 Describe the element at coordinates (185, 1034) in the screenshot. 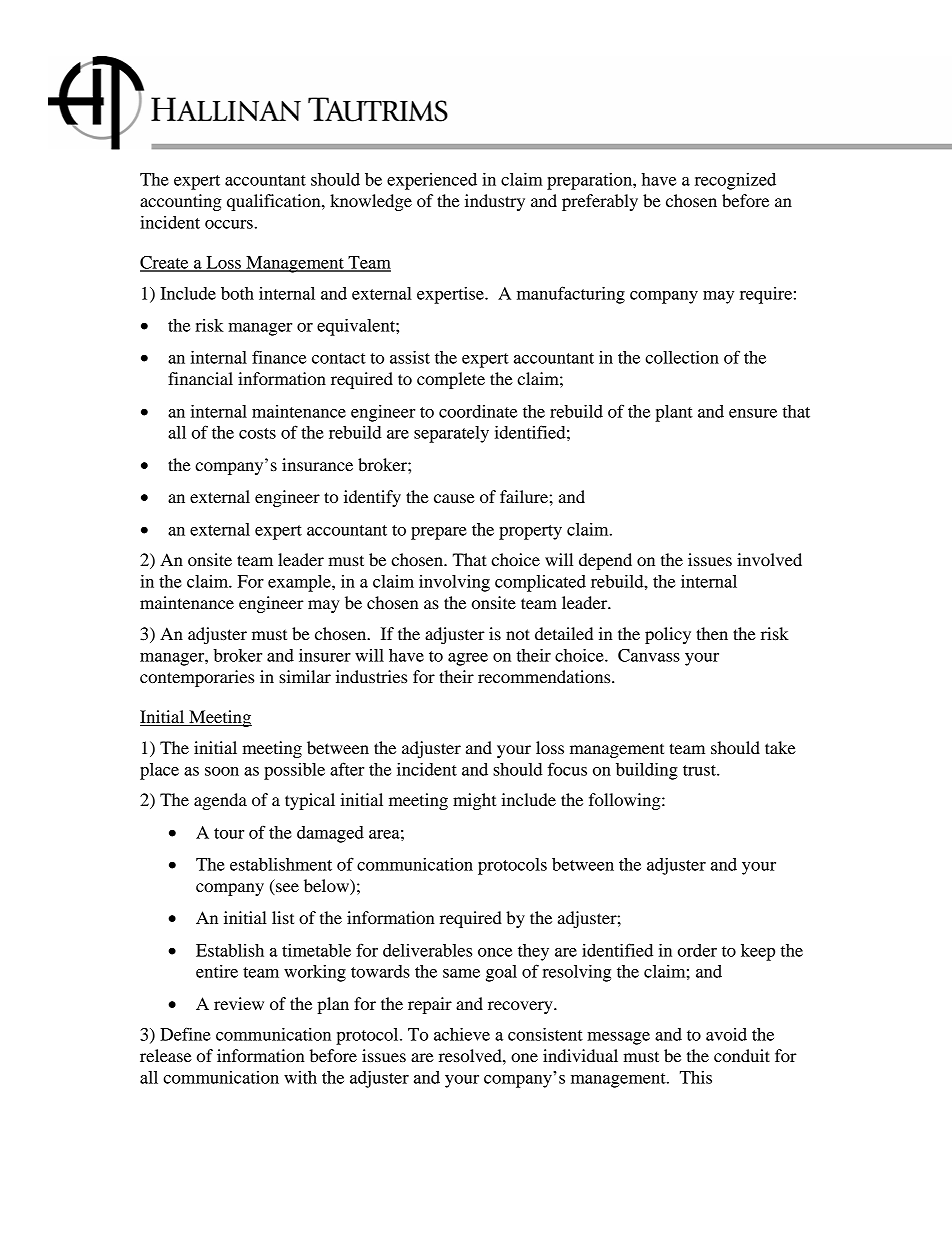

I see `Define` at that location.
